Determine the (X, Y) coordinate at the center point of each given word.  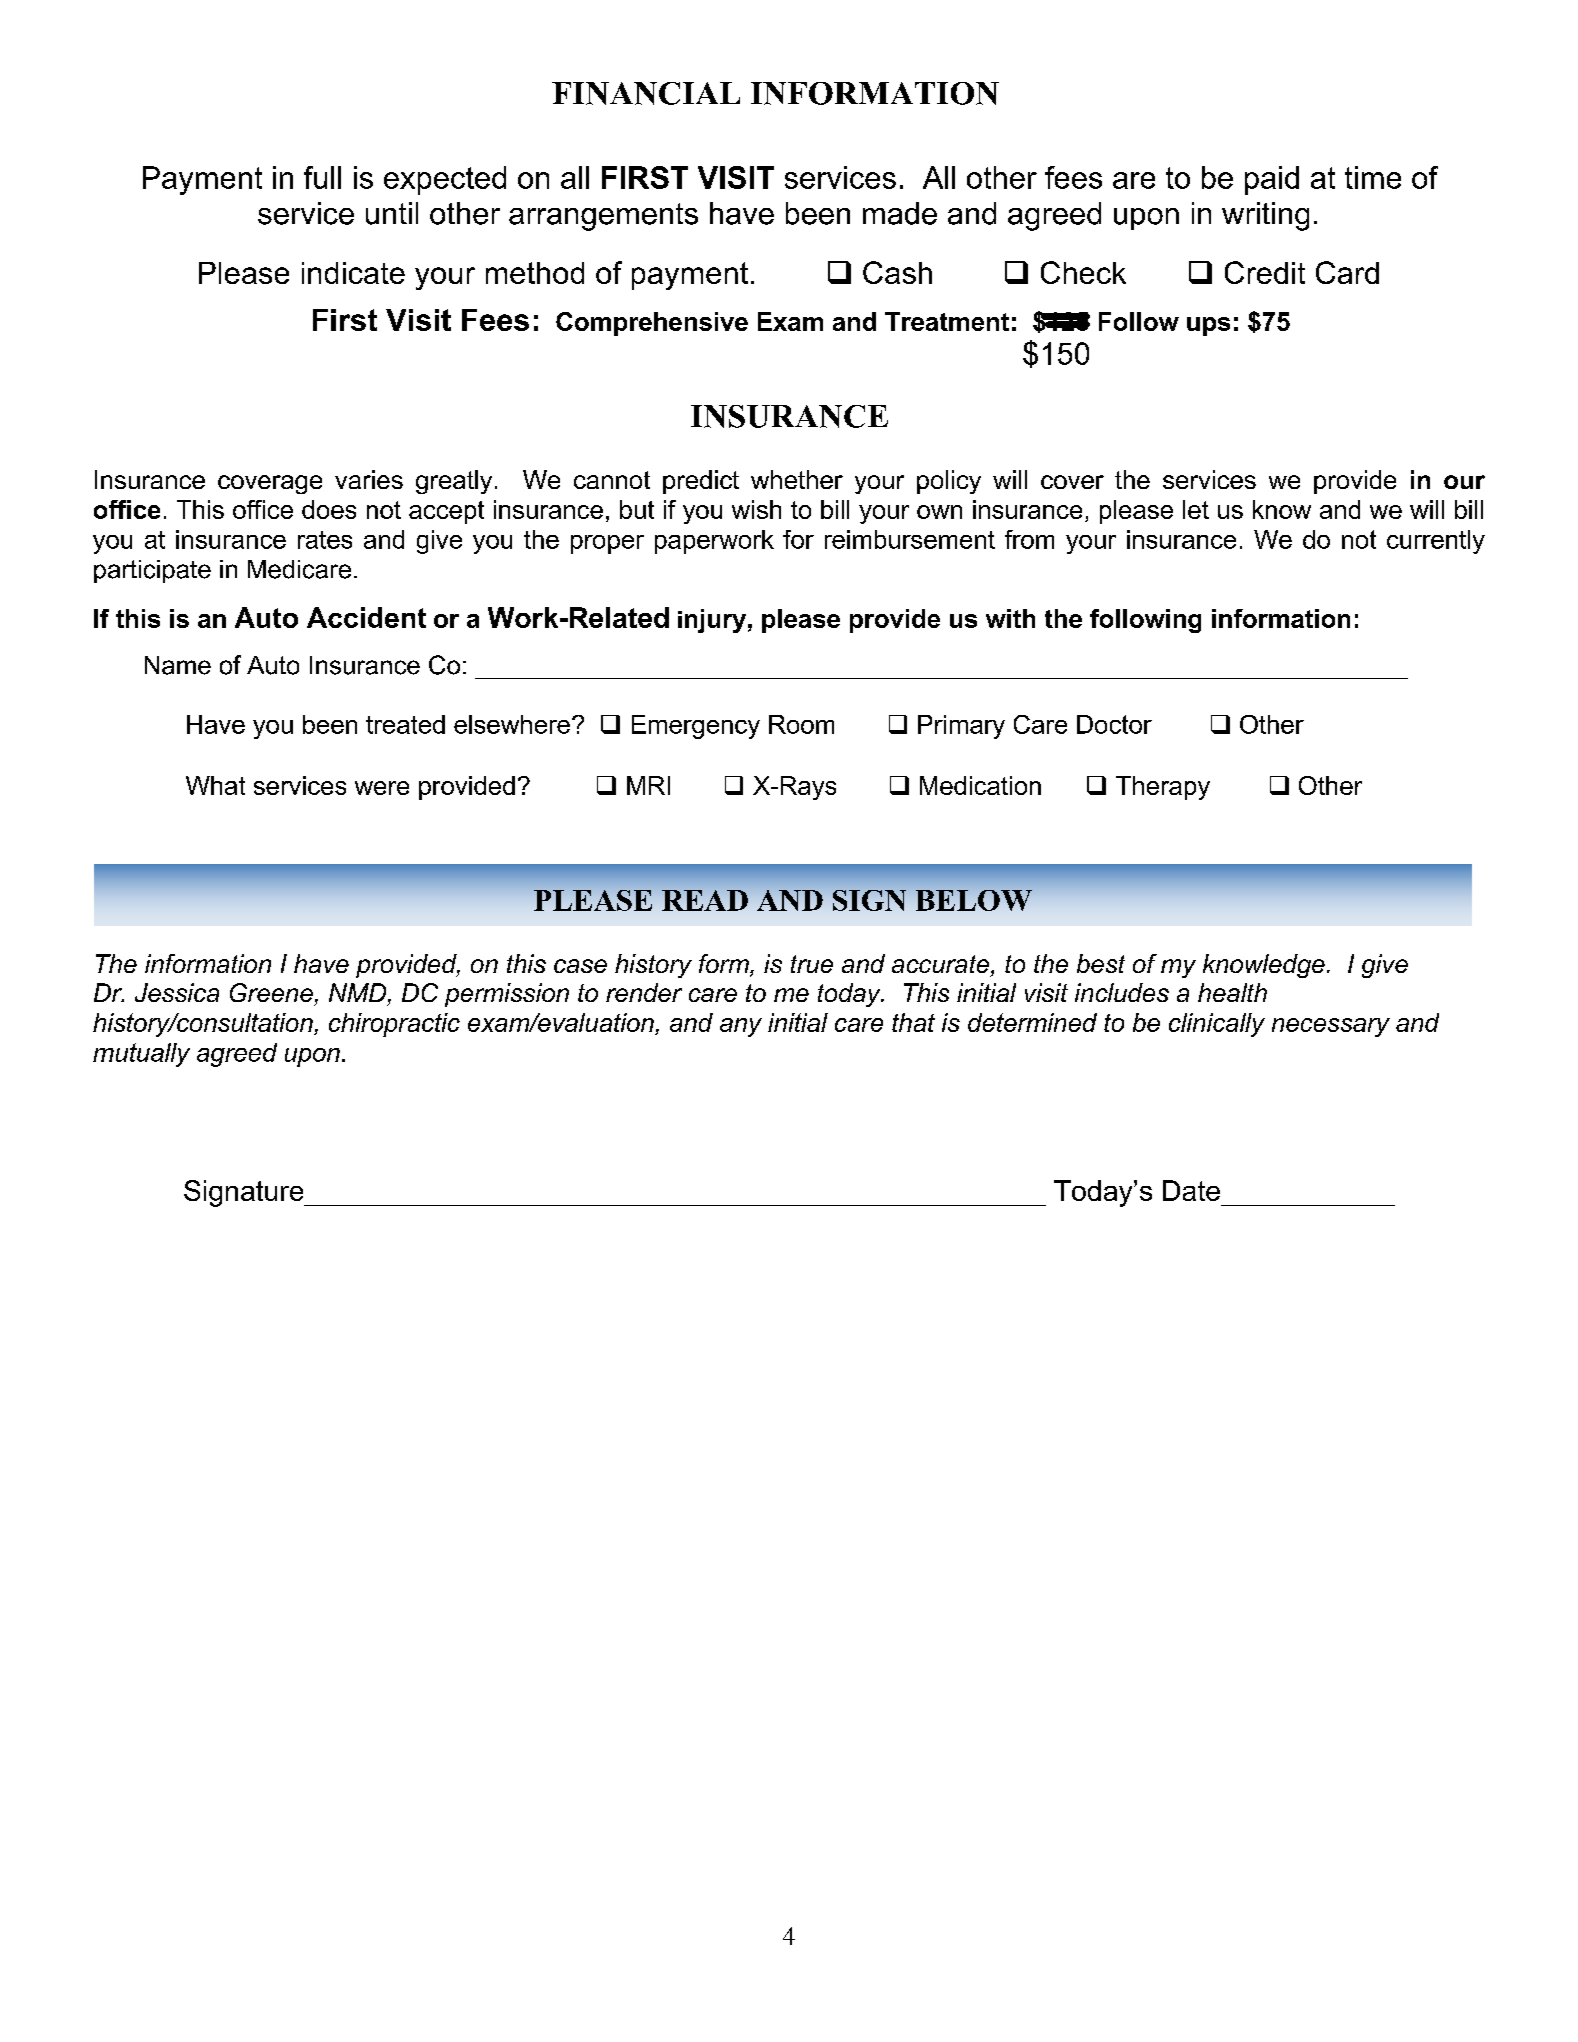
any (741, 1027)
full (322, 177)
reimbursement (910, 539)
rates (325, 540)
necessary (1331, 1027)
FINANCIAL (646, 93)
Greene (271, 992)
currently (1436, 542)
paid (1272, 180)
